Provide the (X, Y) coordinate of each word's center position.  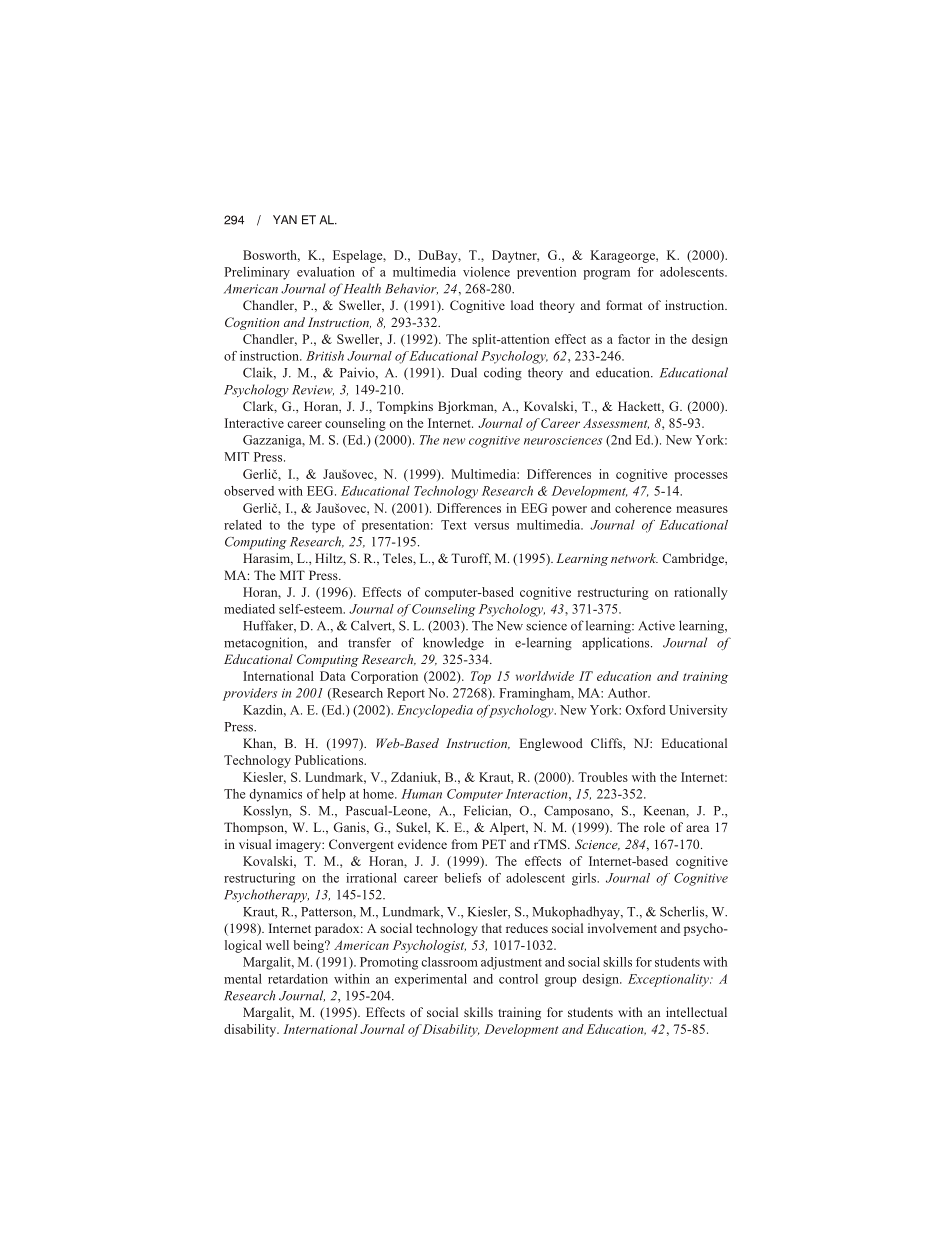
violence (486, 272)
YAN (285, 219)
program (606, 275)
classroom (449, 962)
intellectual (696, 1012)
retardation (298, 979)
